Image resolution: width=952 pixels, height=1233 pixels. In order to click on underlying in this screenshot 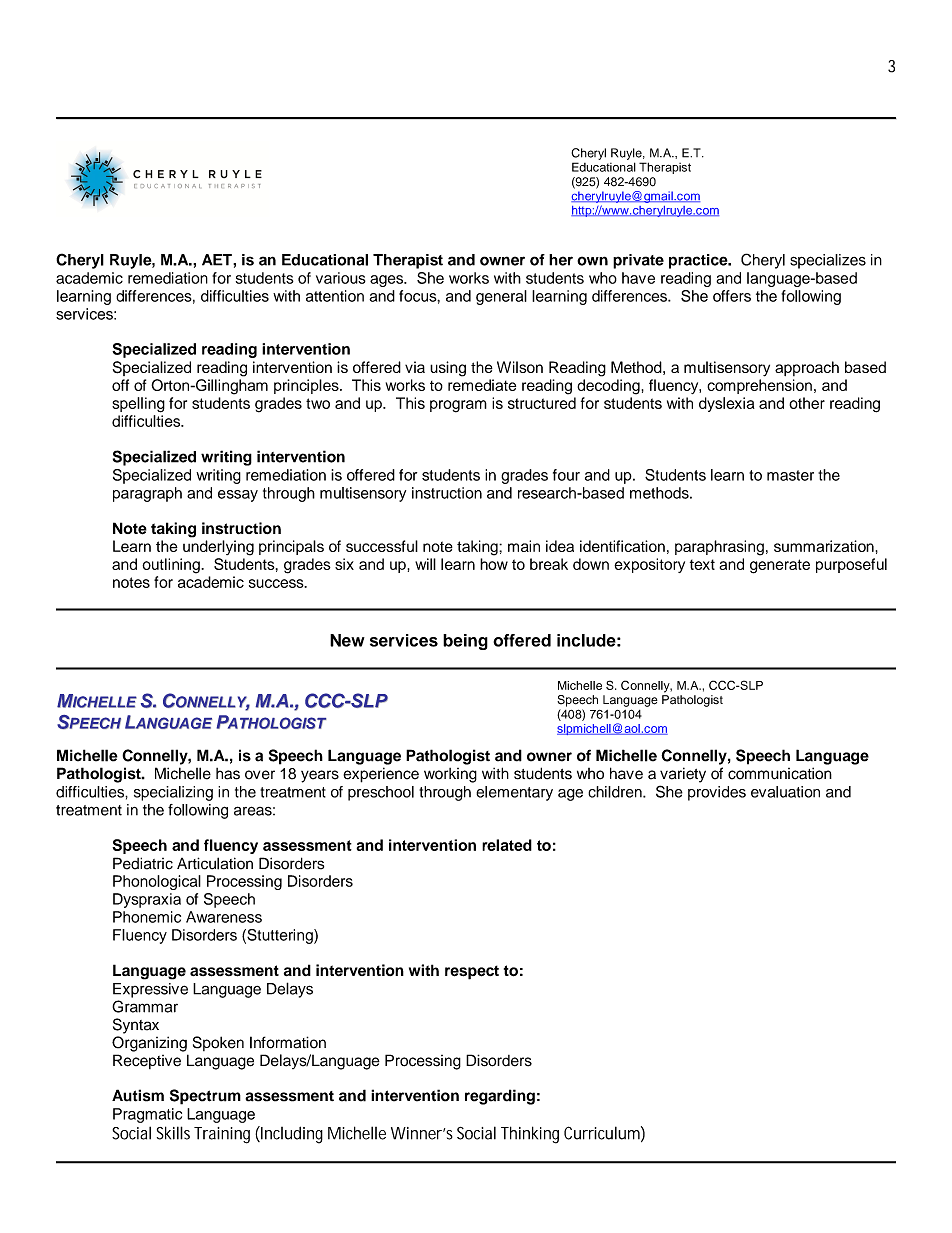, I will do `click(218, 548)`.
